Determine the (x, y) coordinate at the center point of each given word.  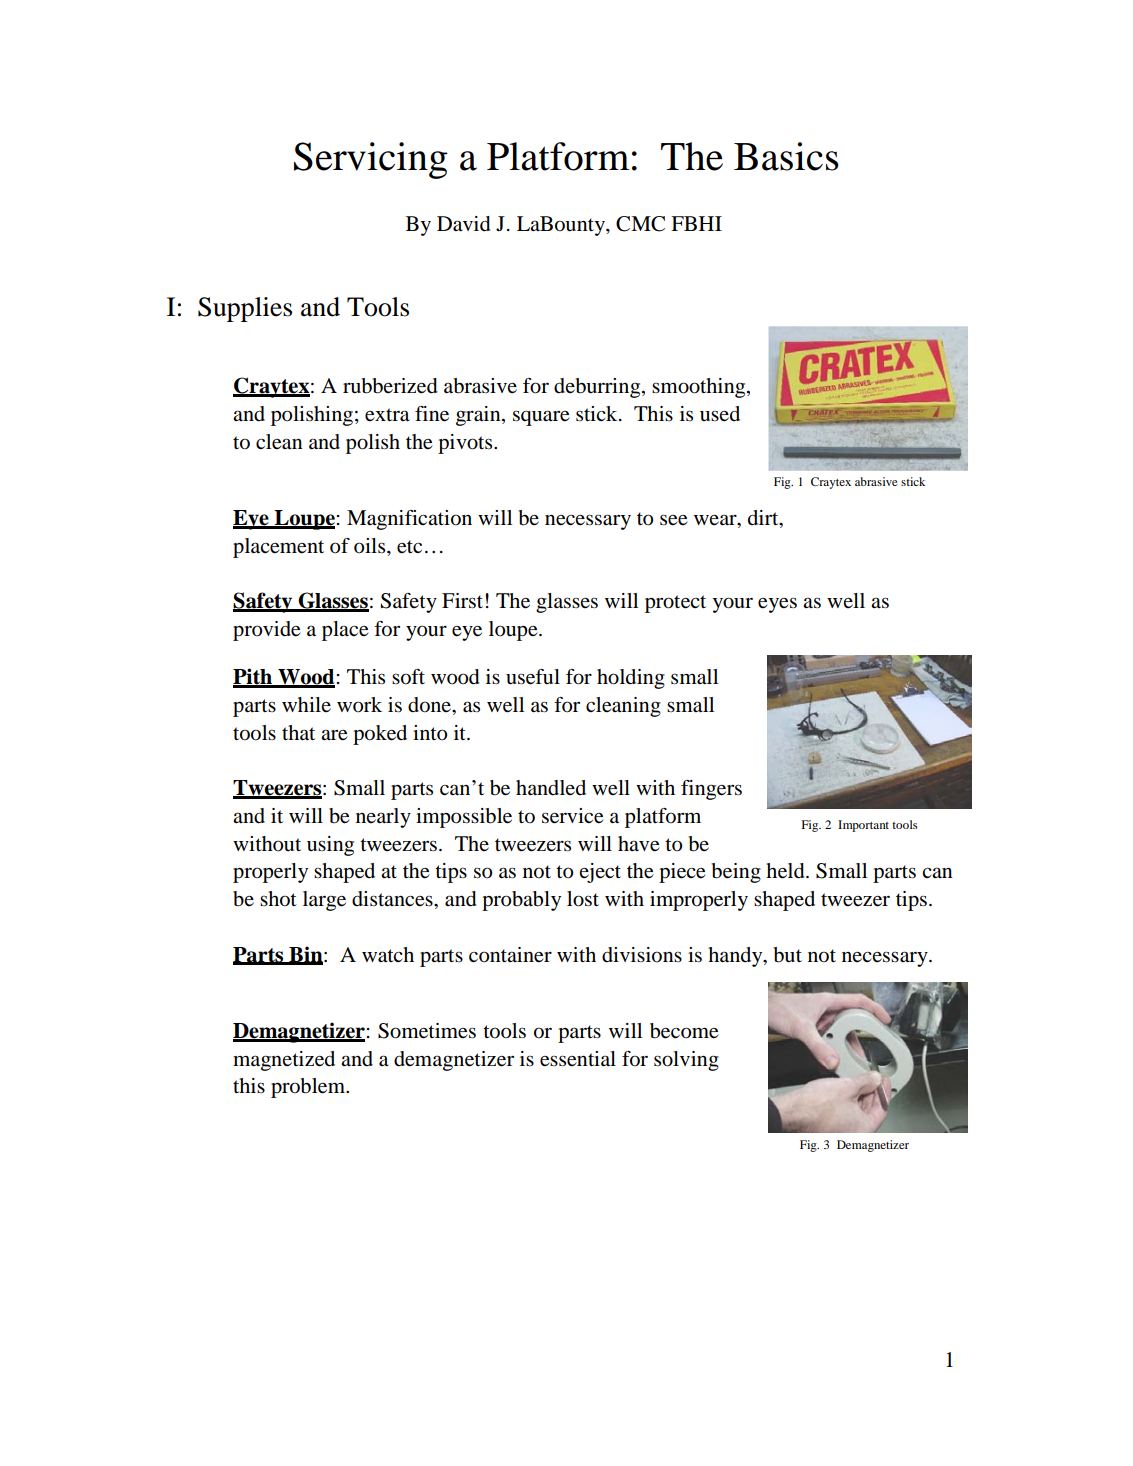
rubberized (390, 386)
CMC (640, 224)
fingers (711, 790)
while (306, 704)
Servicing (371, 160)
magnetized (284, 1061)
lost (583, 899)
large (324, 901)
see (674, 520)
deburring (598, 388)
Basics (786, 156)
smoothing (700, 388)
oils (371, 546)
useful (533, 677)
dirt (764, 519)
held (786, 871)
